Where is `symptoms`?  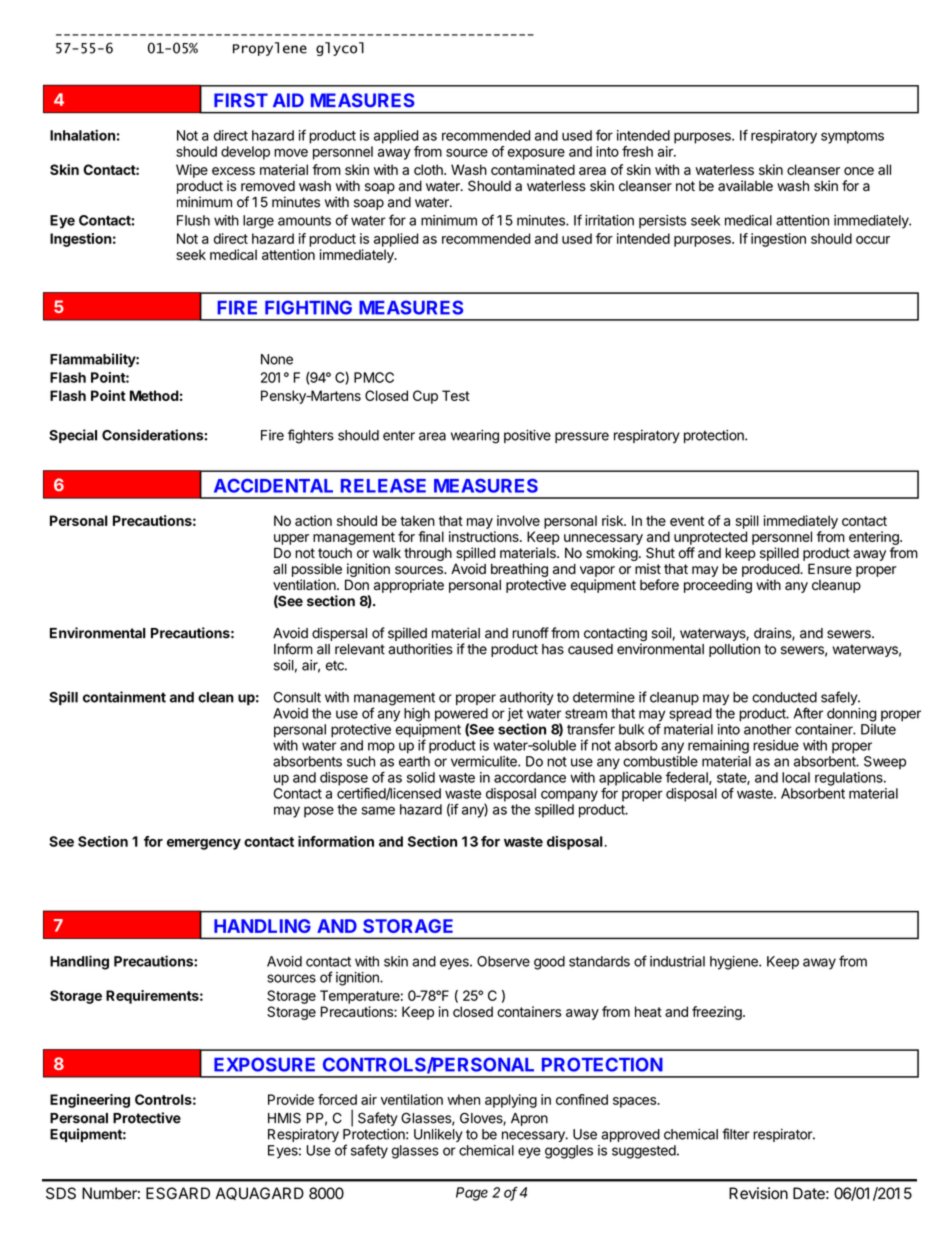 symptoms is located at coordinates (852, 137).
